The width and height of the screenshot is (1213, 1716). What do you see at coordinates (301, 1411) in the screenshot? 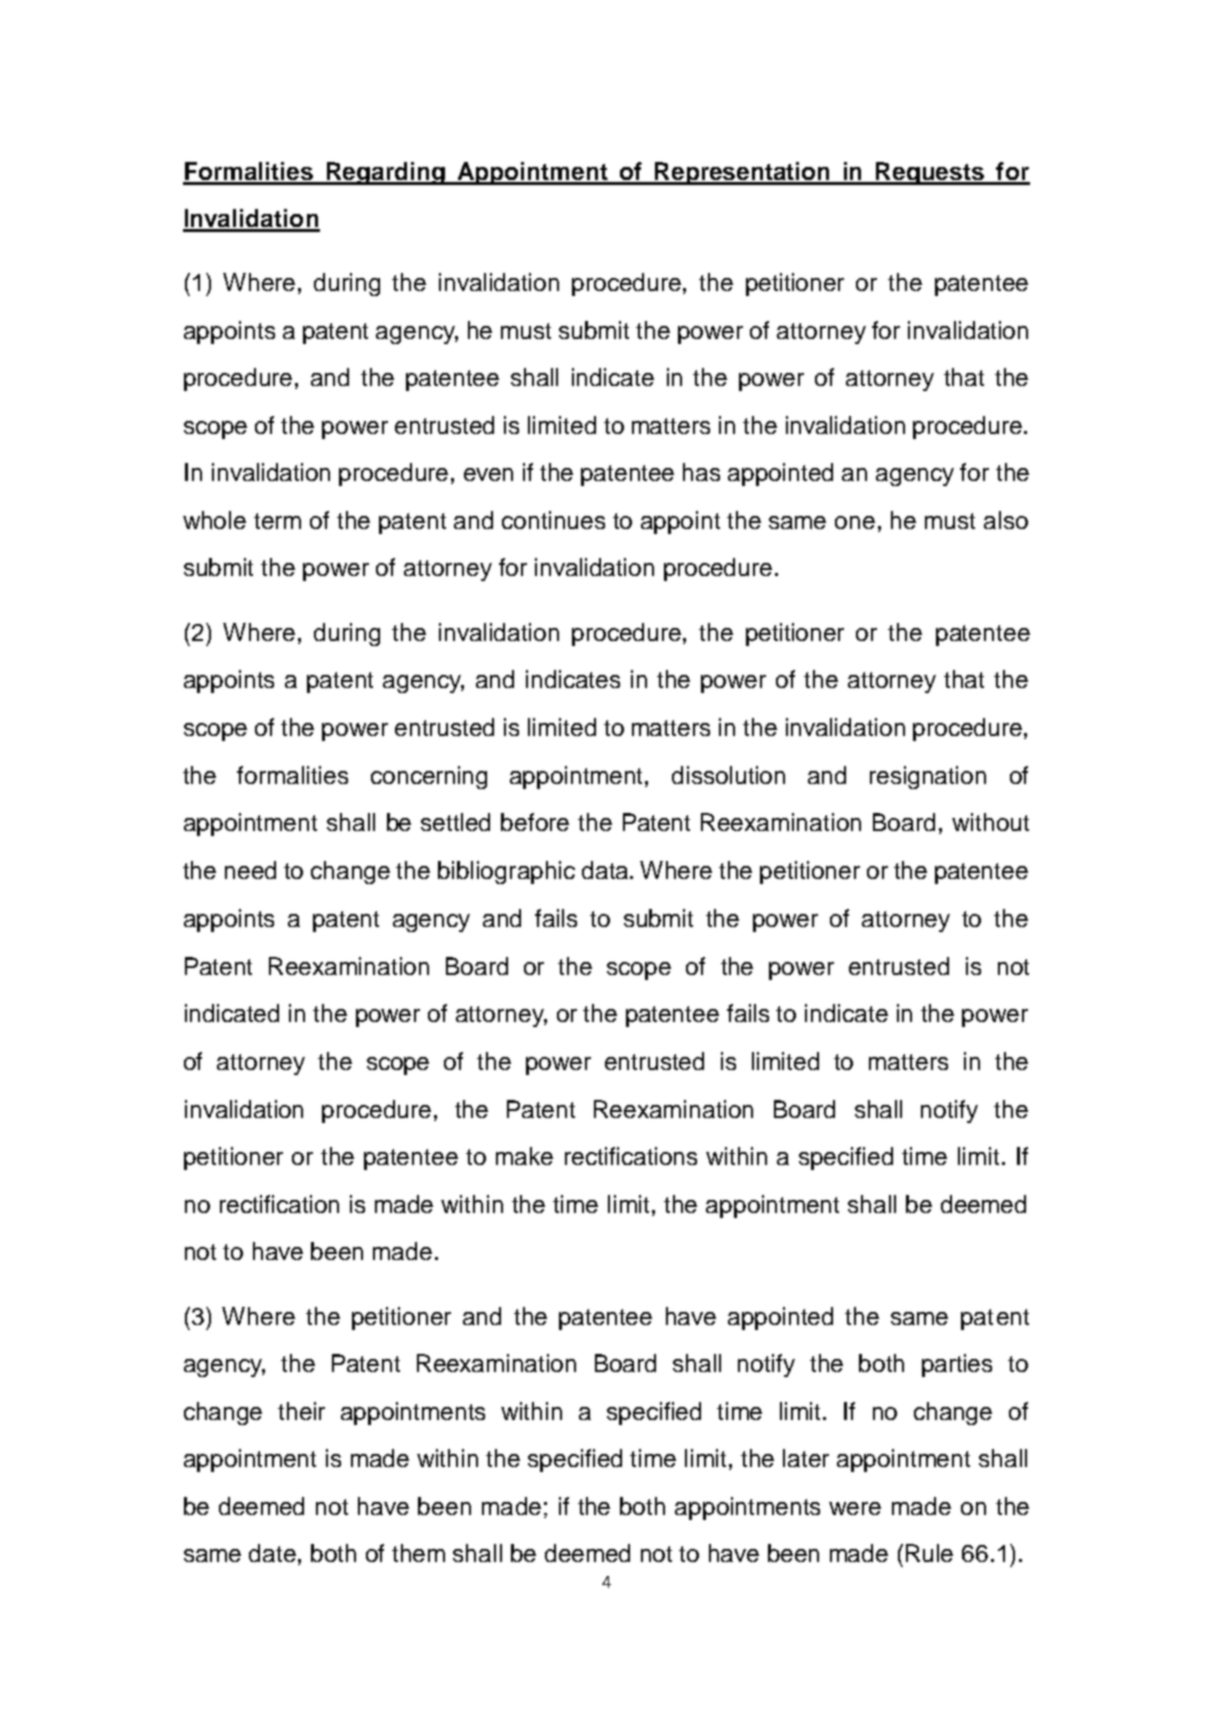
I see `their` at bounding box center [301, 1411].
